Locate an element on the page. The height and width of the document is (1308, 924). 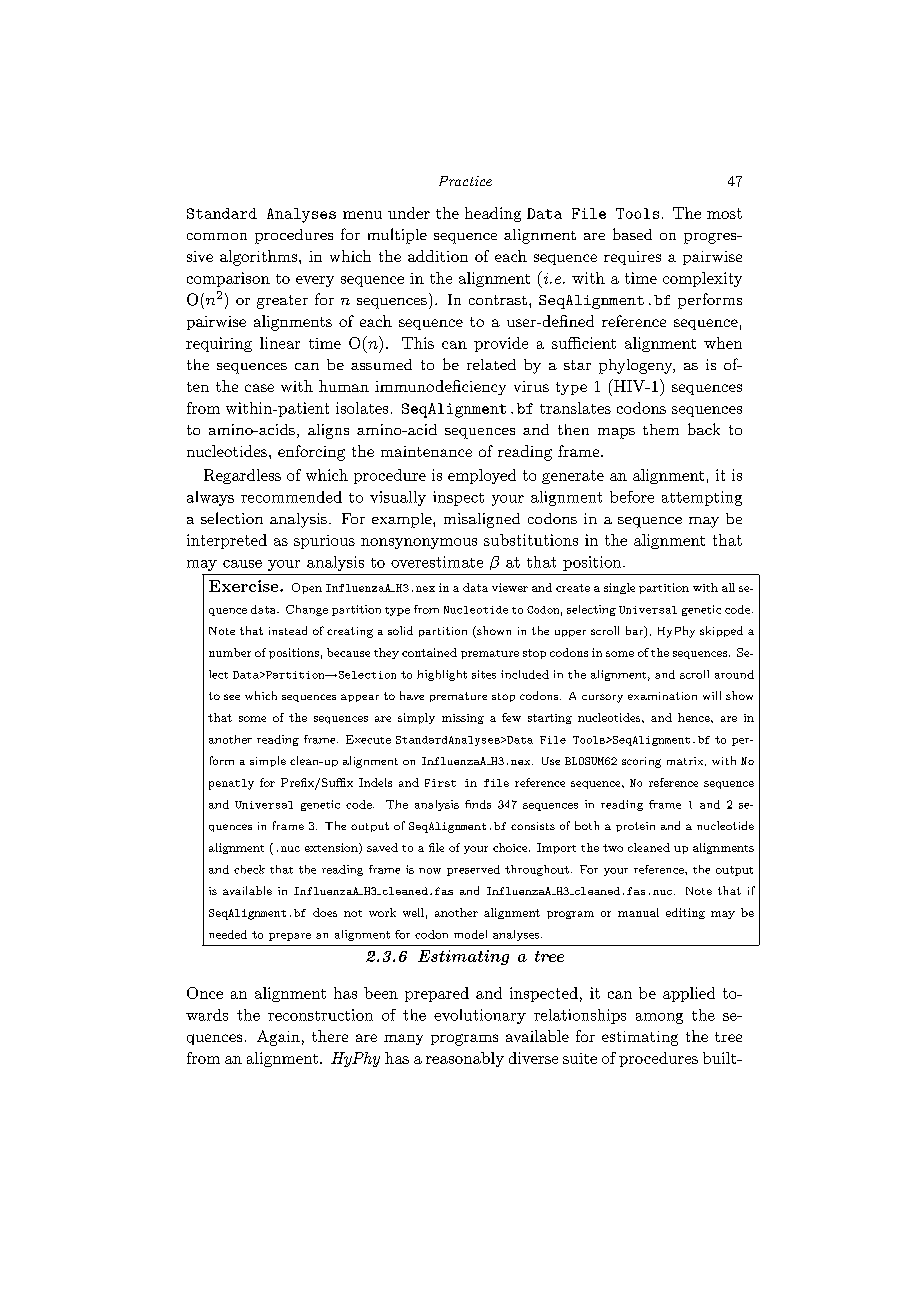
based is located at coordinates (632, 234).
